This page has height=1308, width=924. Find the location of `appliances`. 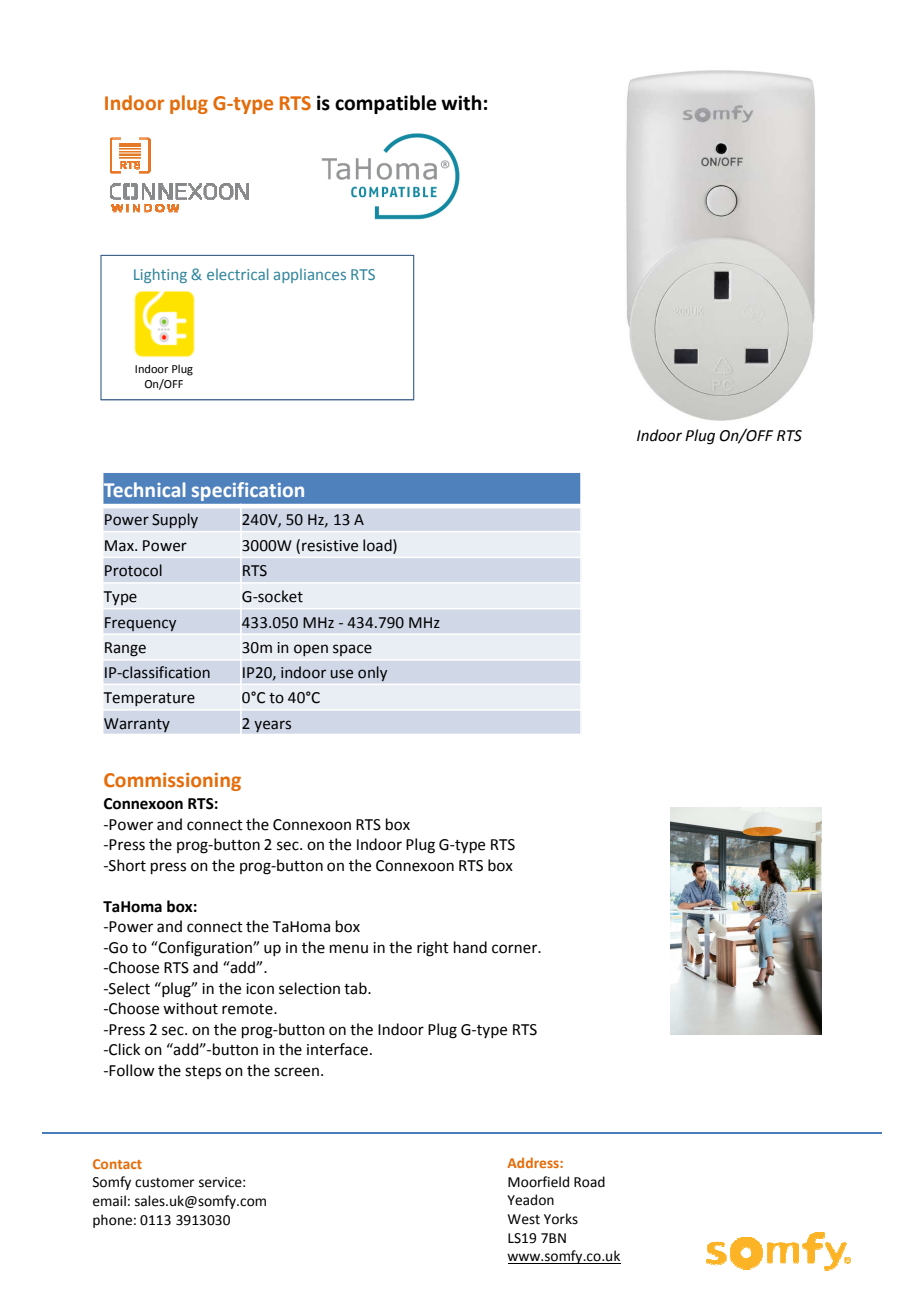

appliances is located at coordinates (310, 275).
